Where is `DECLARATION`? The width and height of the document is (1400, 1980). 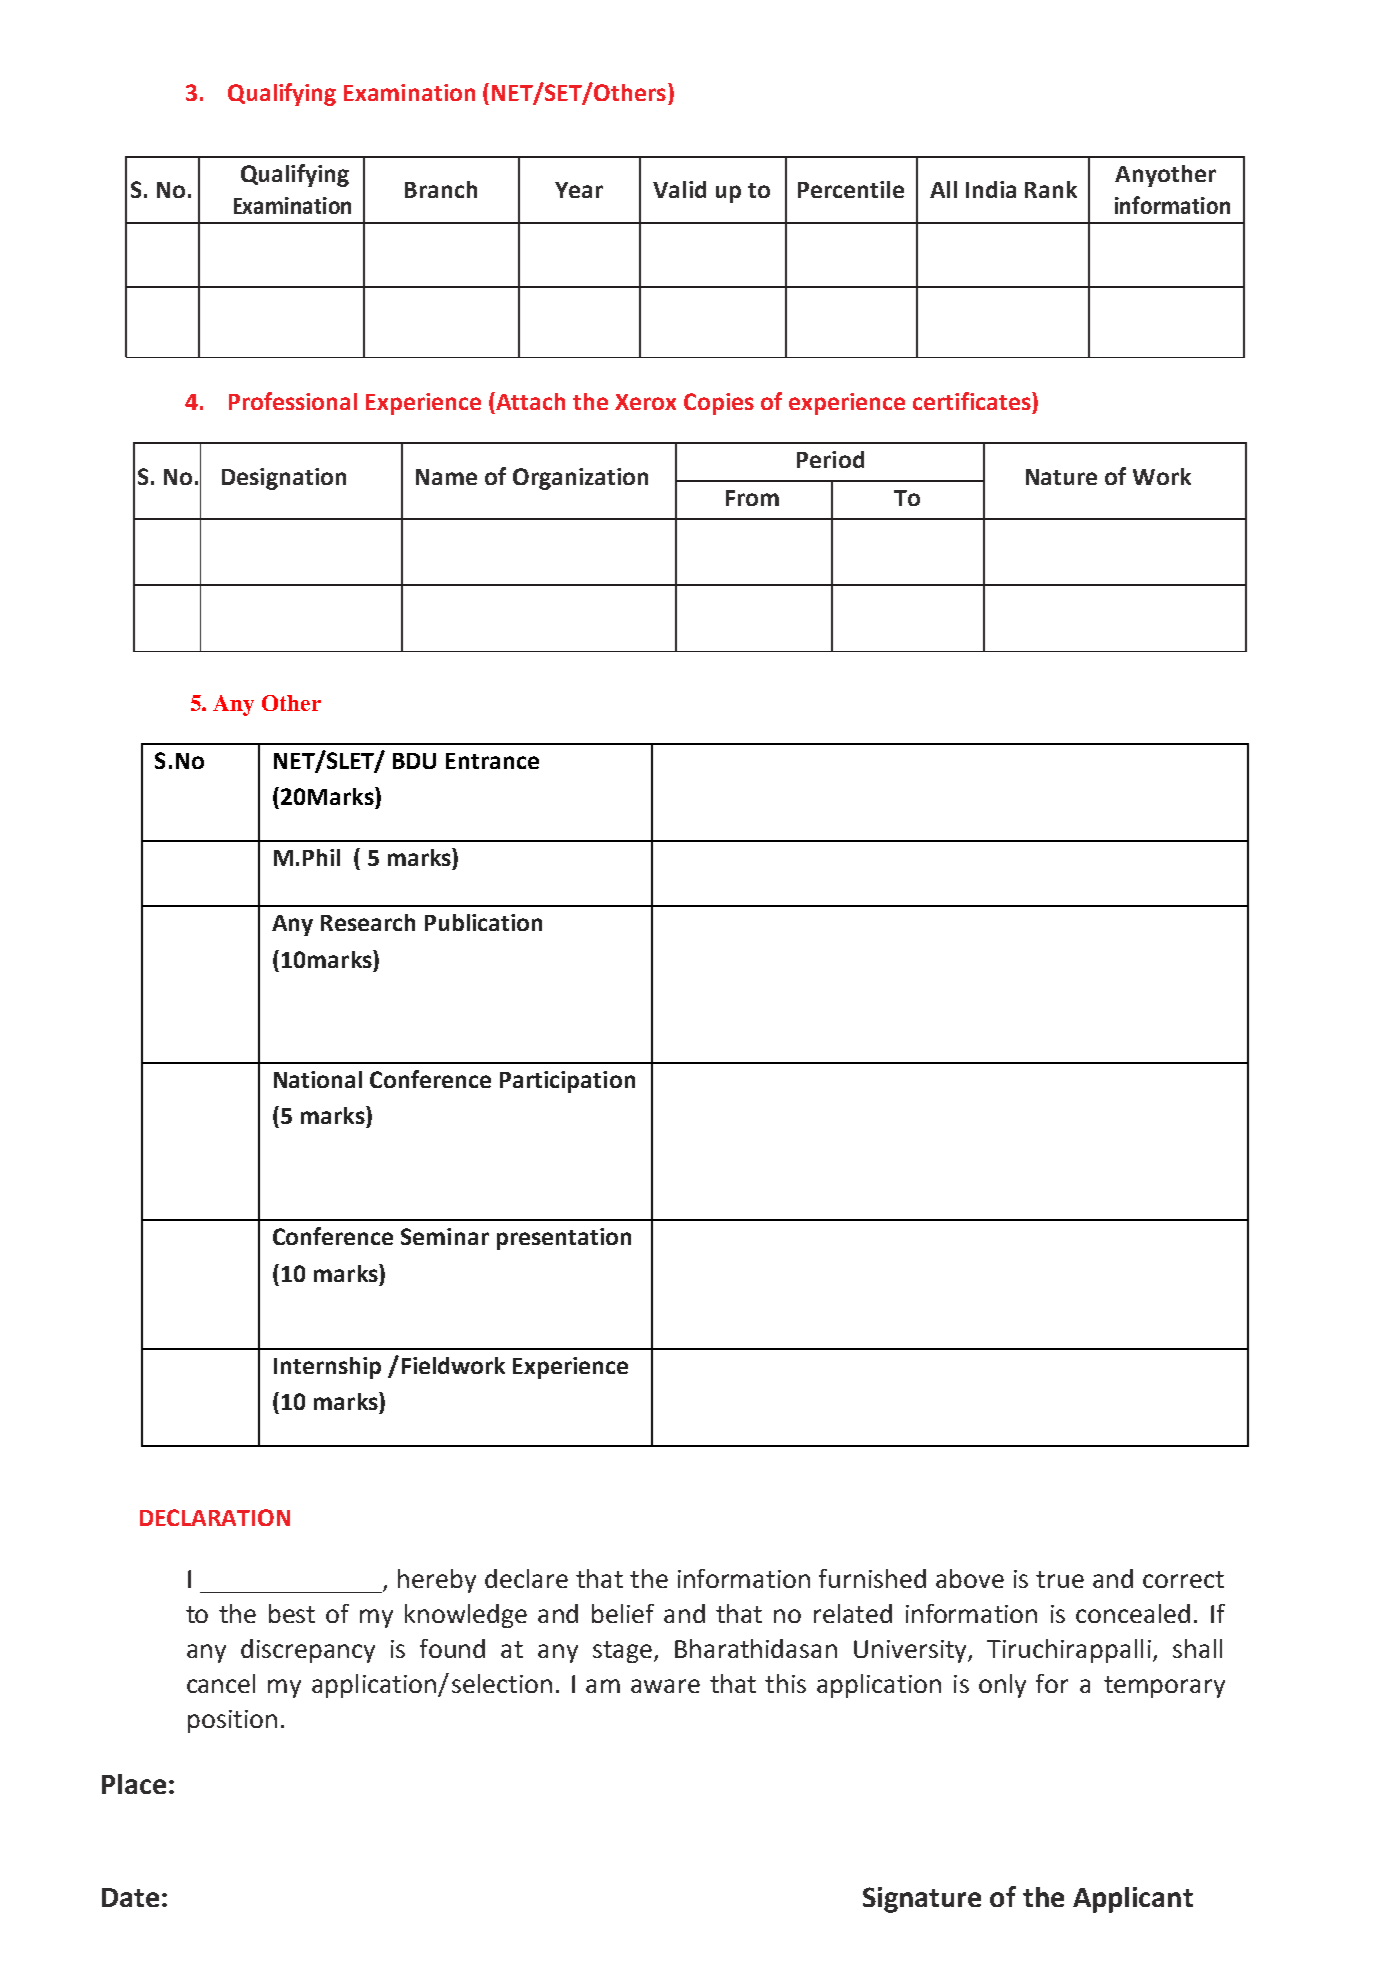
DECLARATION is located at coordinates (215, 1517).
